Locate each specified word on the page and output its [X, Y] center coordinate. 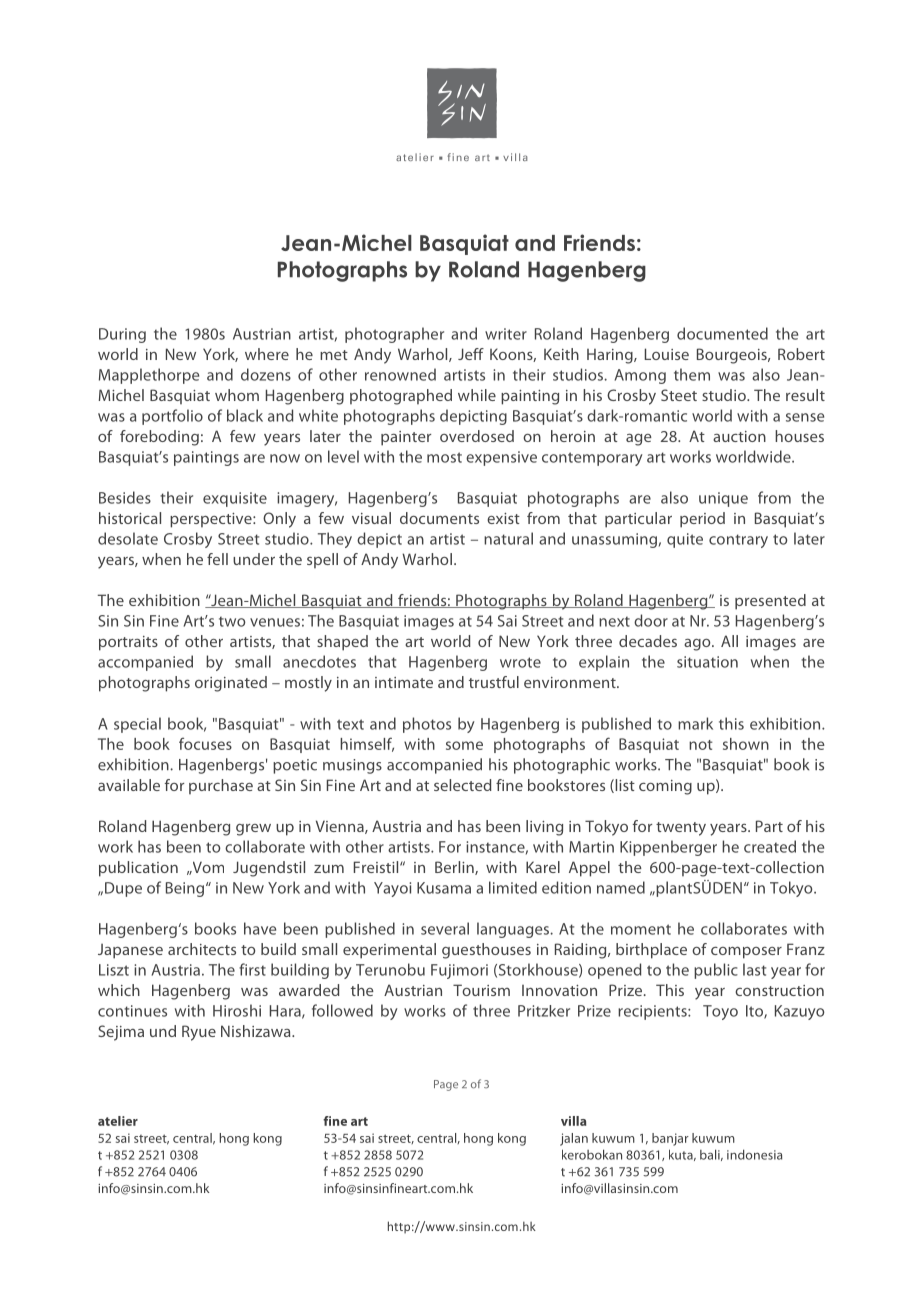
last [754, 969]
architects [202, 949]
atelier [118, 1121]
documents [439, 518]
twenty [681, 829]
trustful [494, 682]
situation [707, 662]
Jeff [471, 354]
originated [231, 684]
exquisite [235, 499]
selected [463, 785]
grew [253, 830]
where [267, 354]
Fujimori [459, 971]
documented [722, 333]
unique [723, 499]
